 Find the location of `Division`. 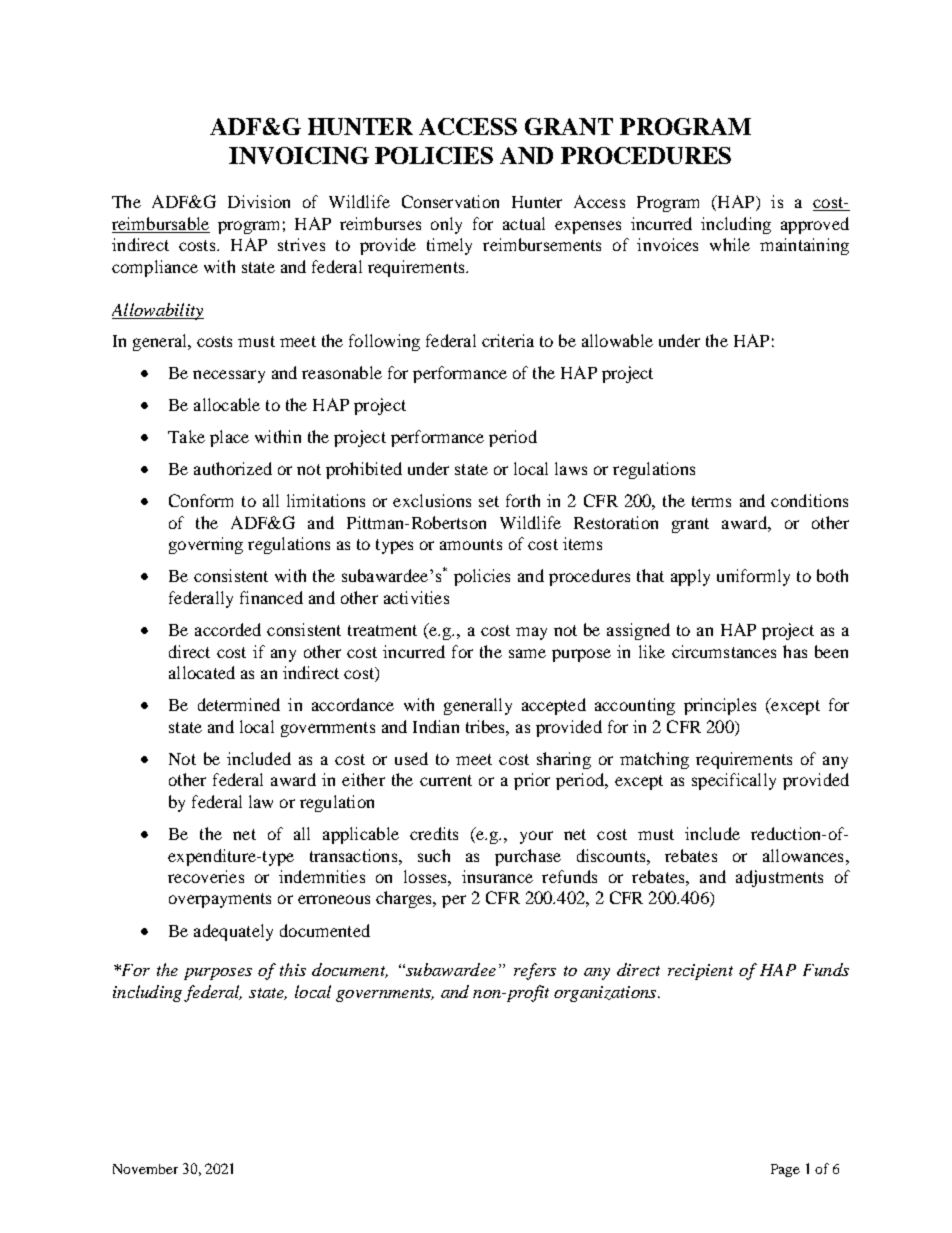

Division is located at coordinates (259, 201).
